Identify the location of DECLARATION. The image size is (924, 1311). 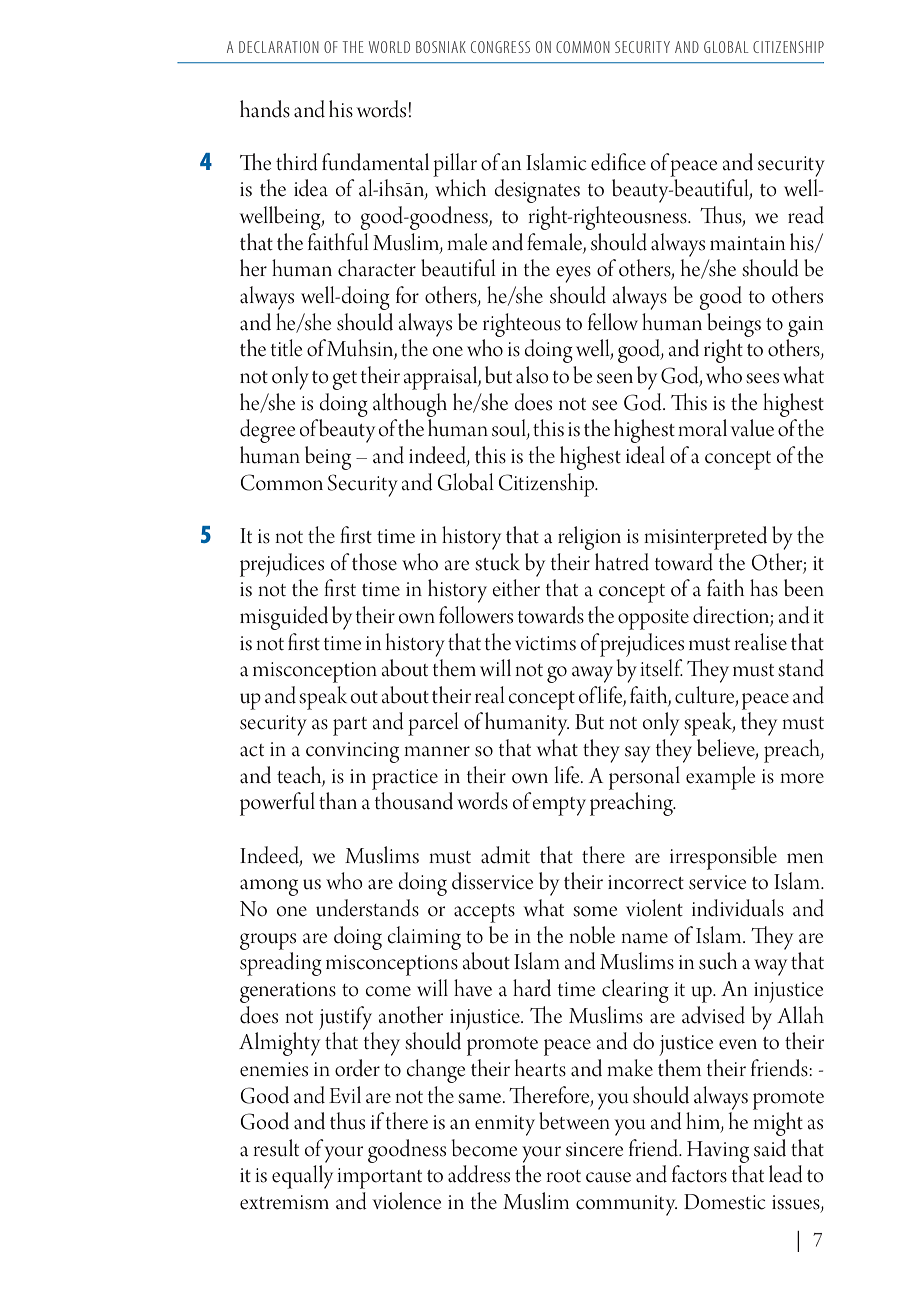
(279, 47).
